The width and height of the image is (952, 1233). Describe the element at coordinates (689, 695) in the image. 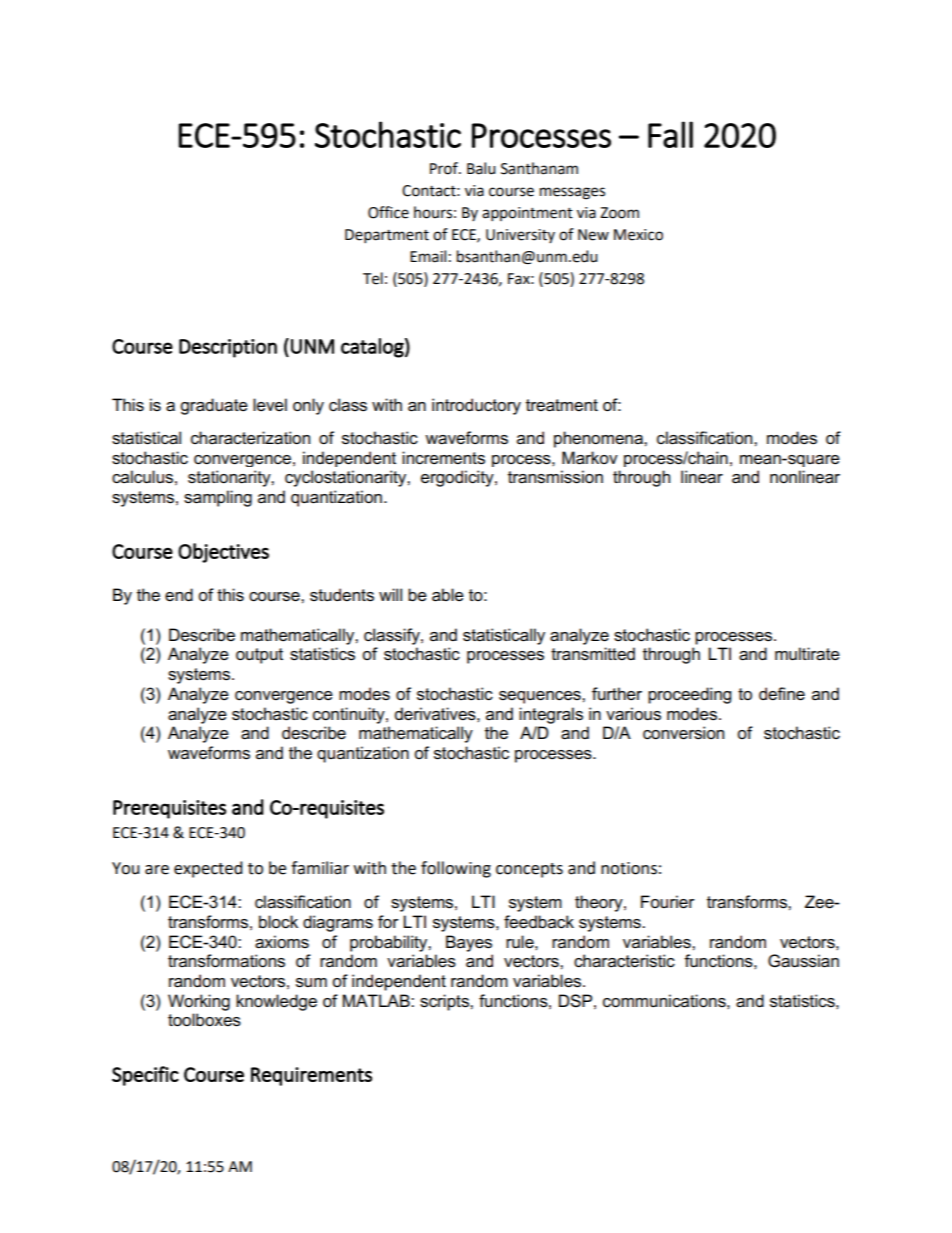

I see `proceeding` at that location.
